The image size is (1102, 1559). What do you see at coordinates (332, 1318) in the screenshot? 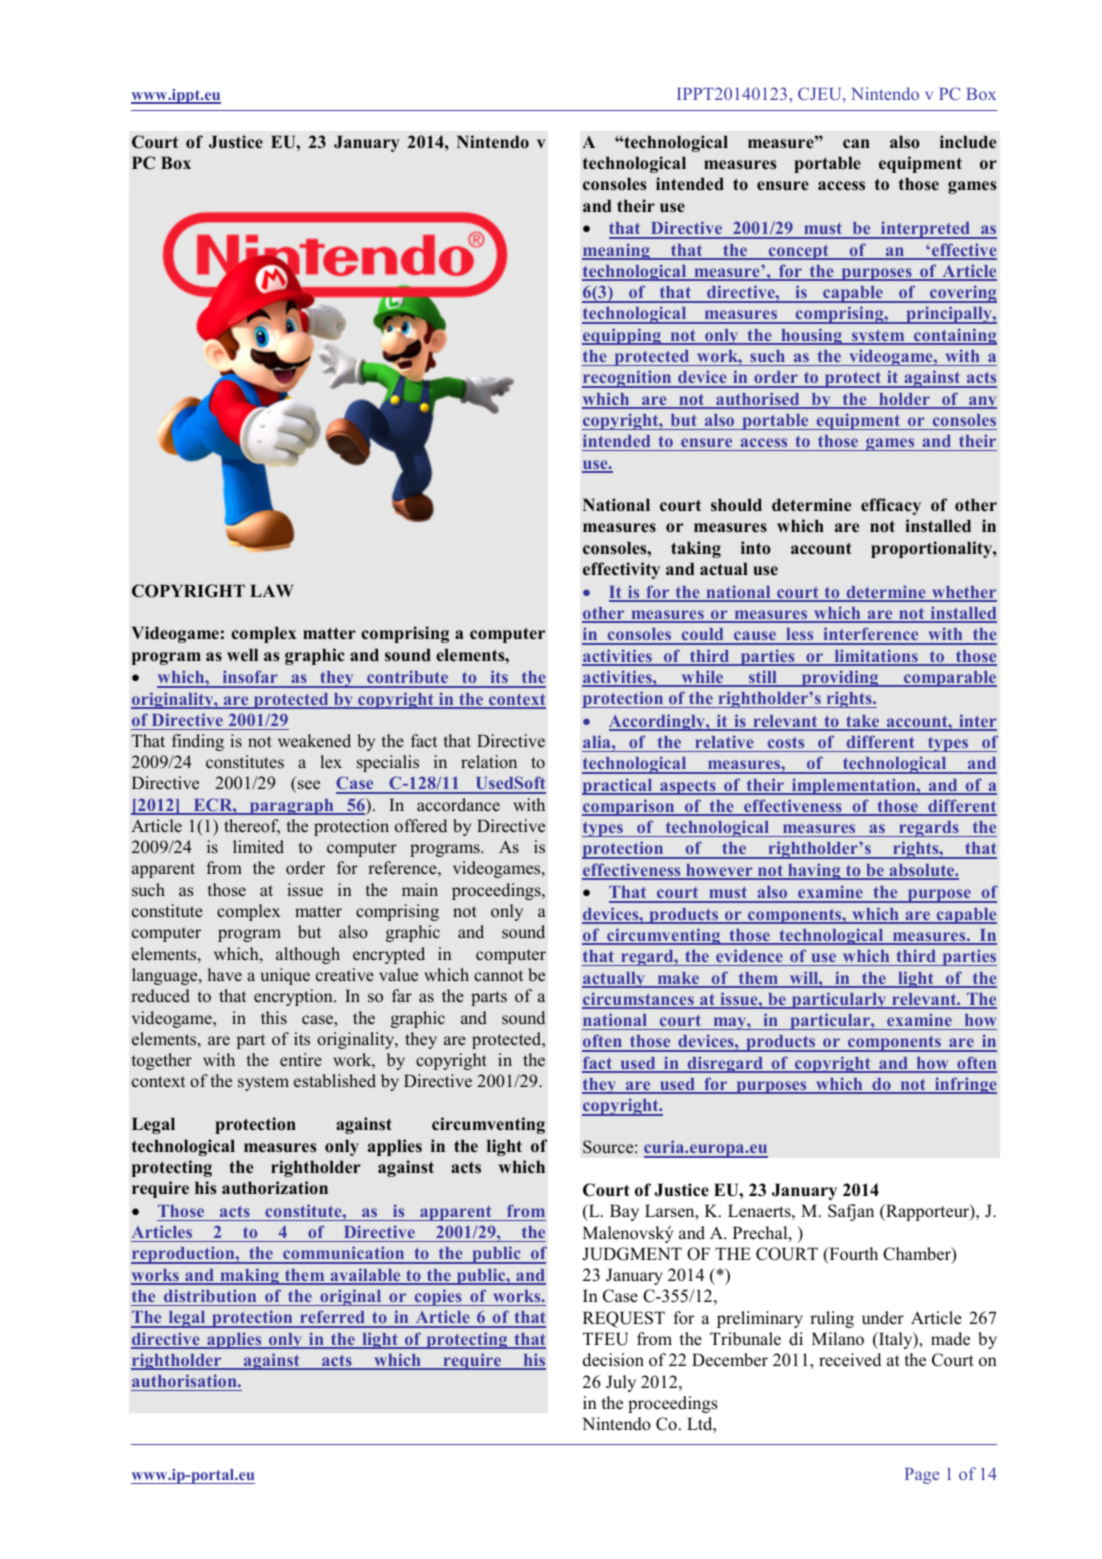
I see `referred` at bounding box center [332, 1318].
